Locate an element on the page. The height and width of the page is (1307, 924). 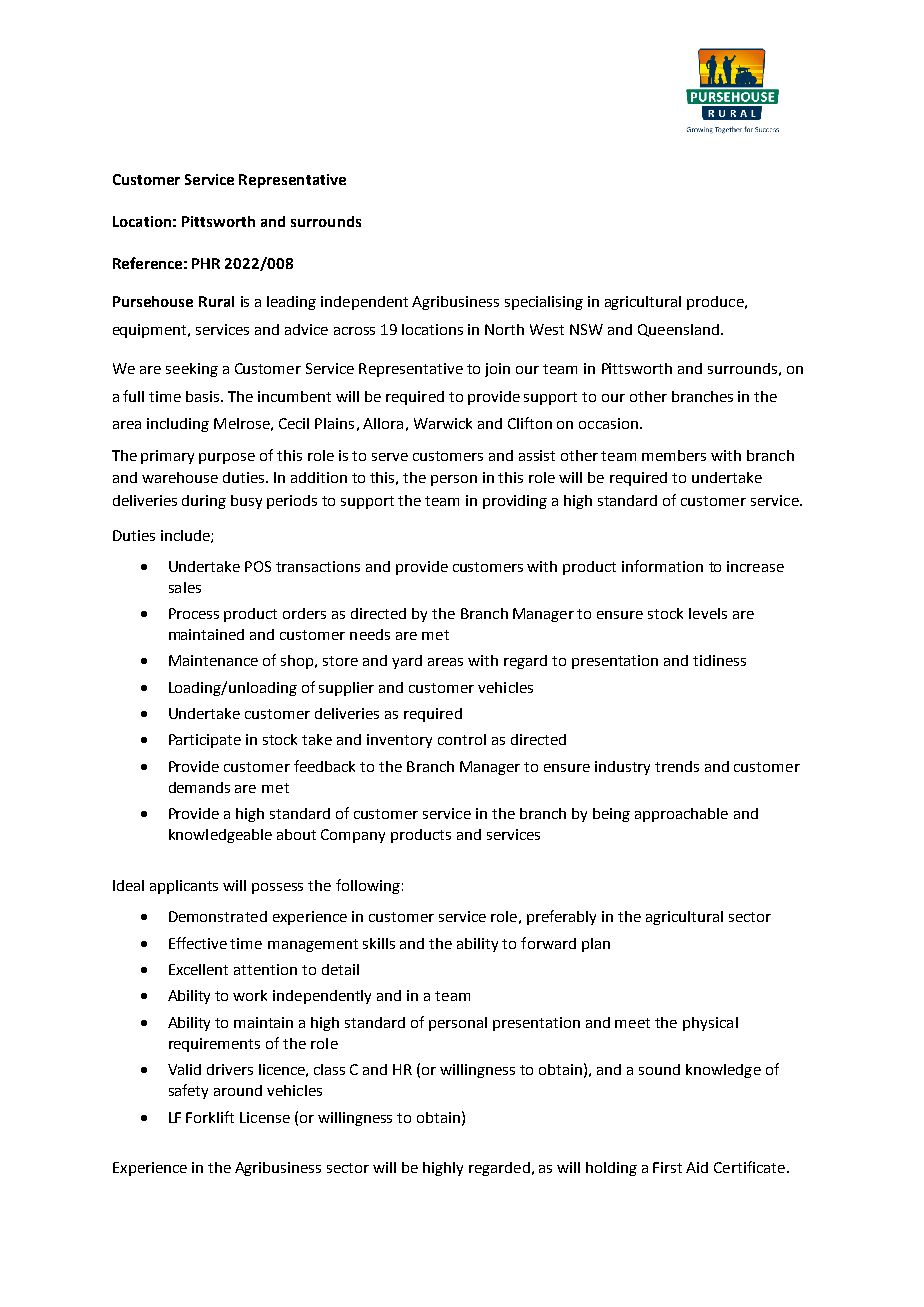
during is located at coordinates (204, 502).
